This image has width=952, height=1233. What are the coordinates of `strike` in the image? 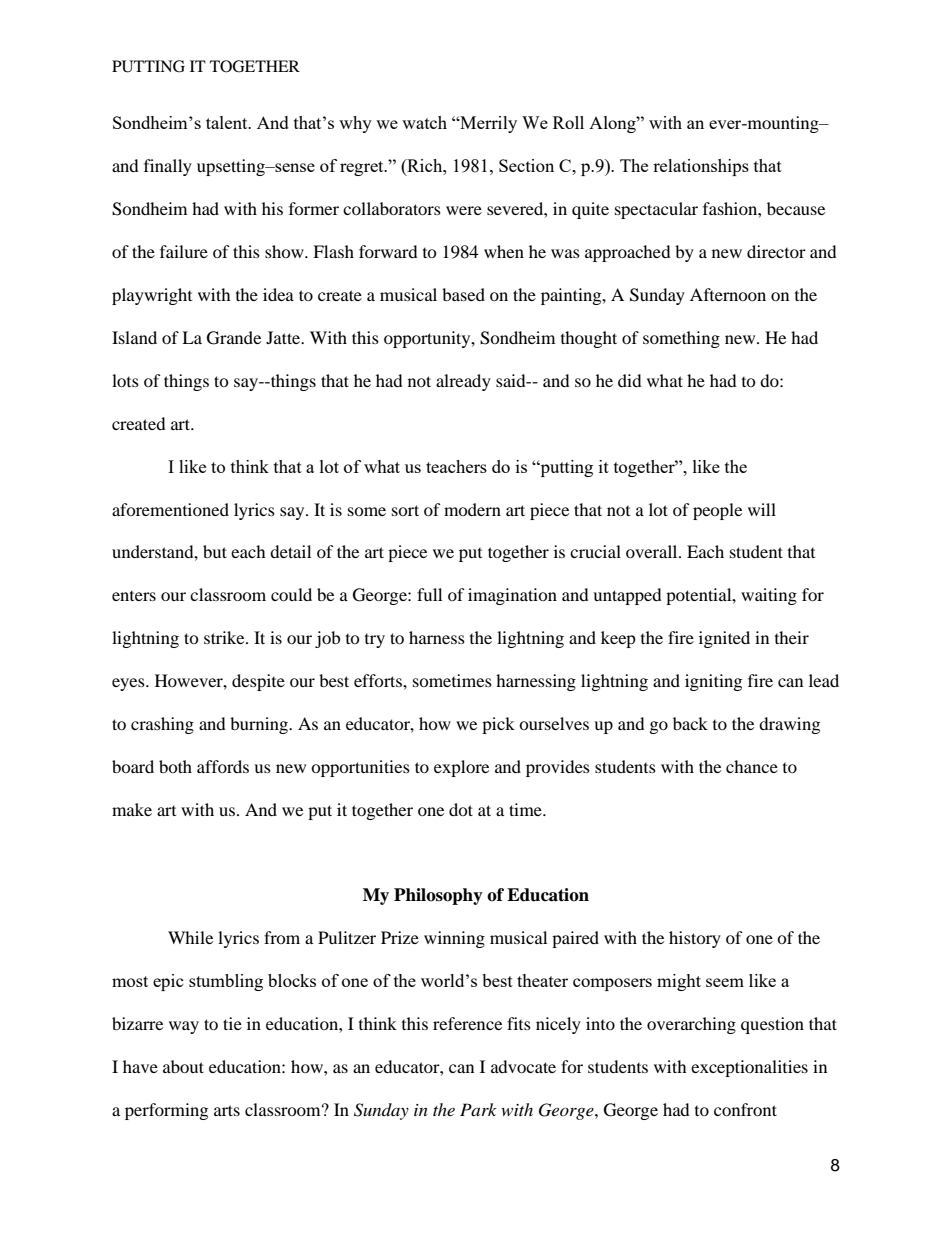 It's located at (225, 637).
